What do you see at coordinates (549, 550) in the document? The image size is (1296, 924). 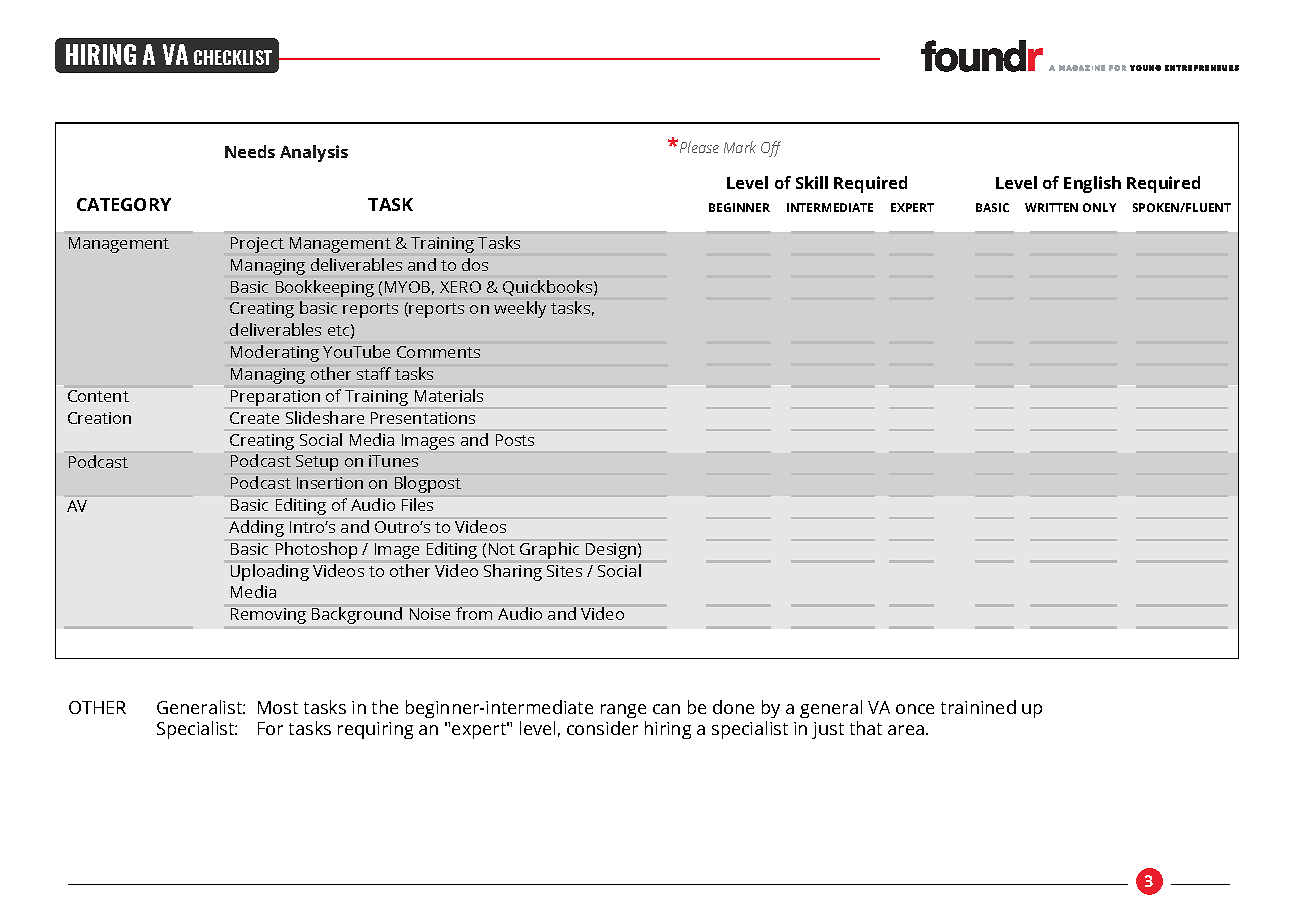 I see `Graphic` at bounding box center [549, 550].
